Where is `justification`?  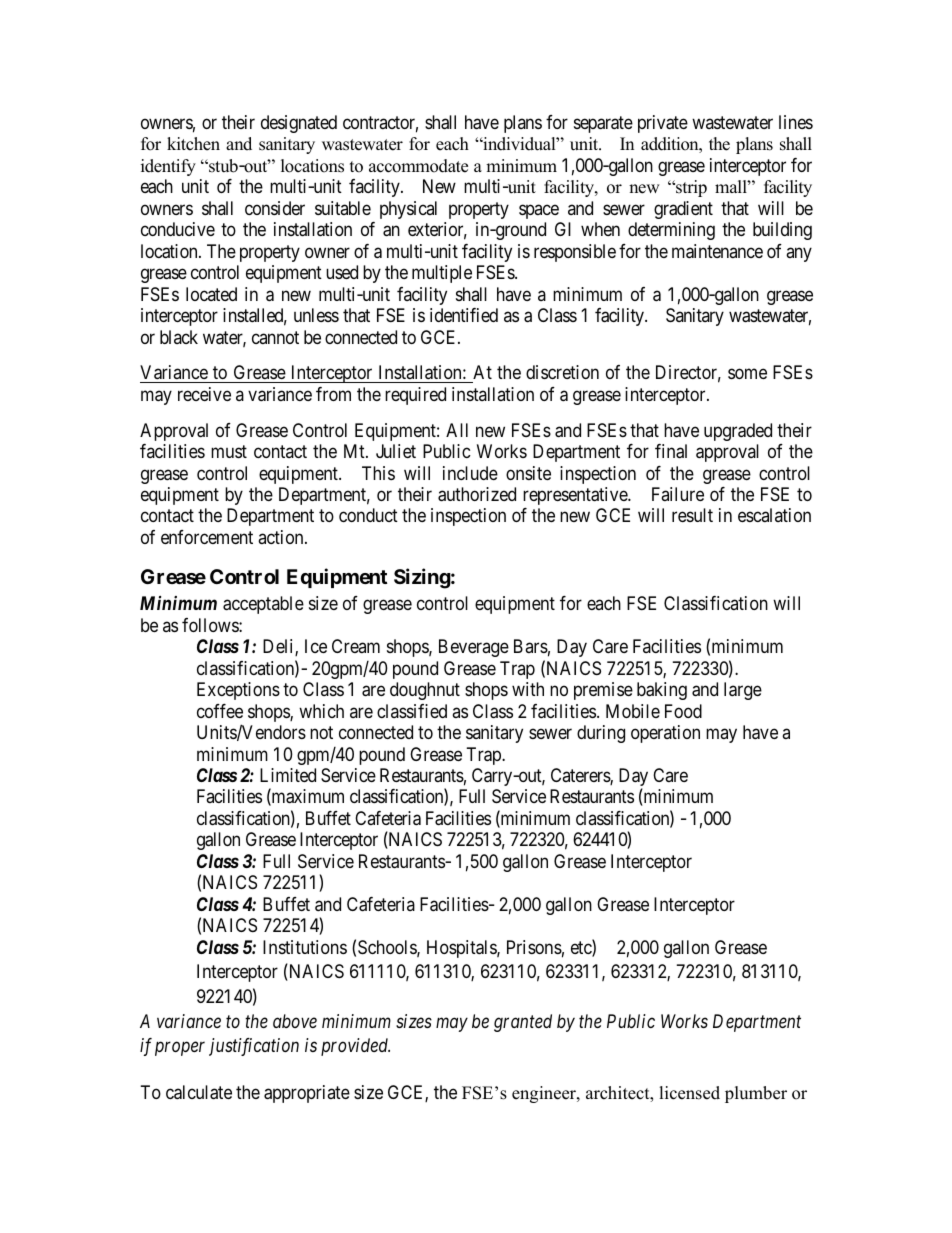 justification is located at coordinates (254, 1047).
